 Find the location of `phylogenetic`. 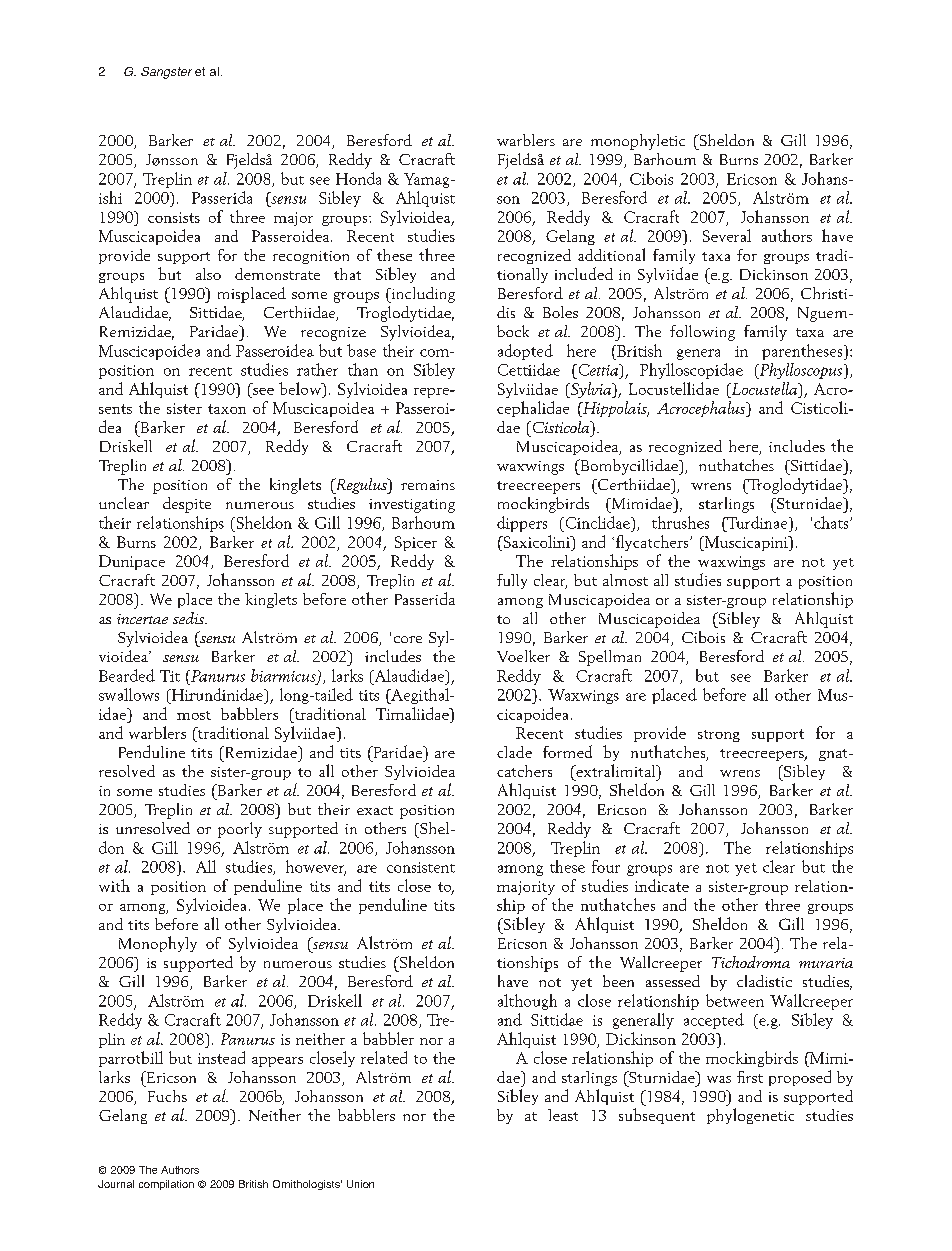

phylogenetic is located at coordinates (750, 1116).
